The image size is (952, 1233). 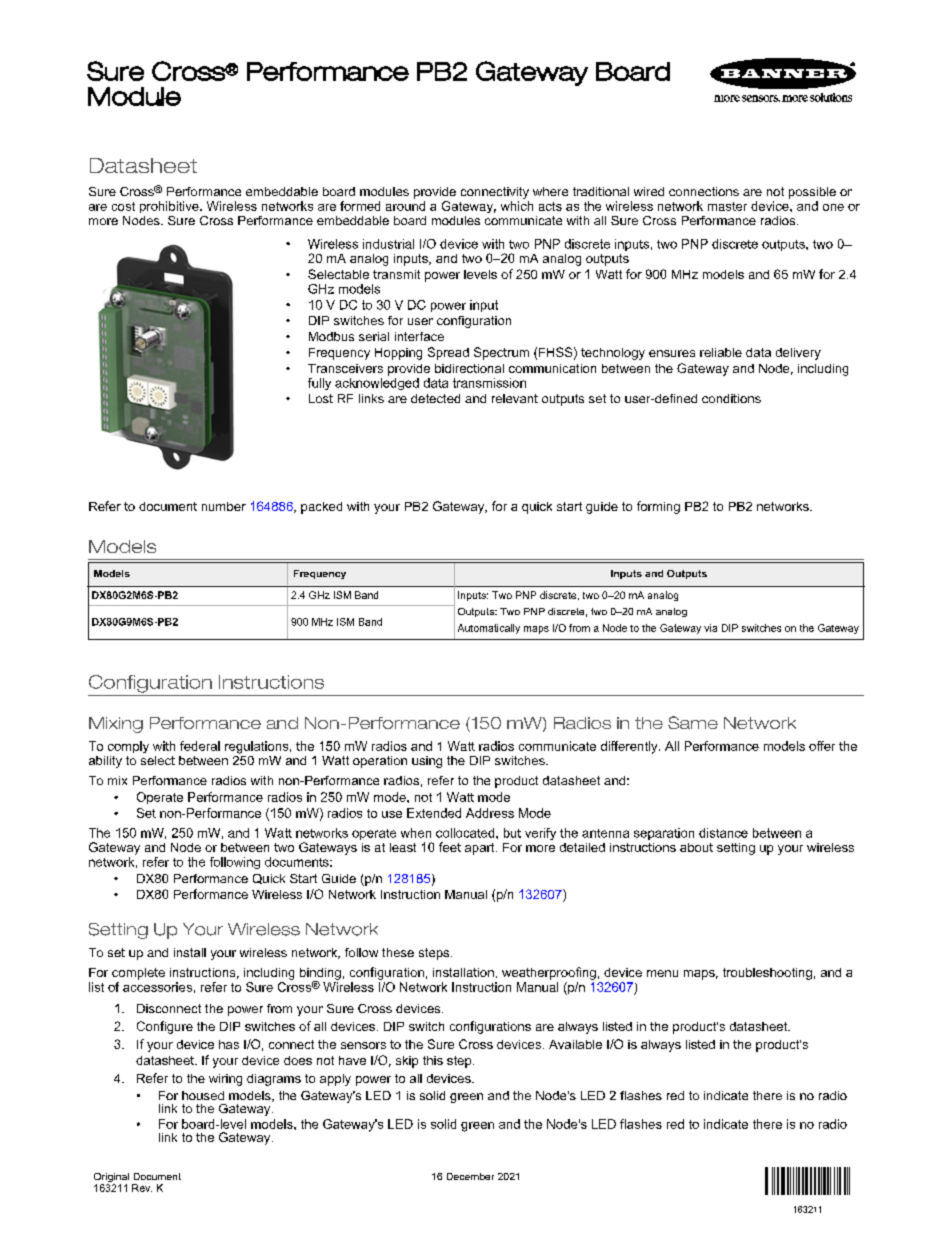 I want to click on number, so click(x=224, y=506).
